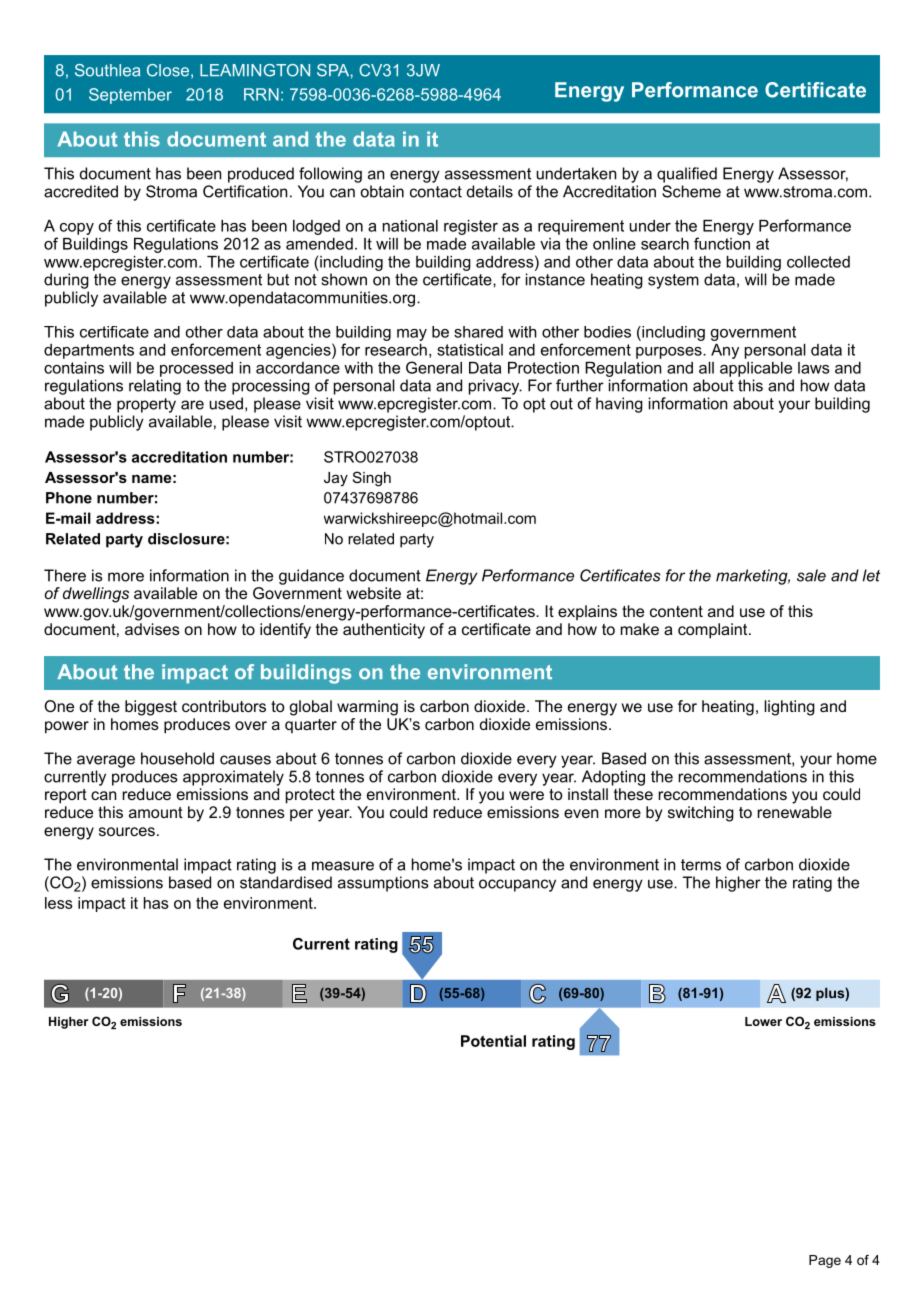 The height and width of the page is (1308, 924). I want to click on higher, so click(738, 884).
